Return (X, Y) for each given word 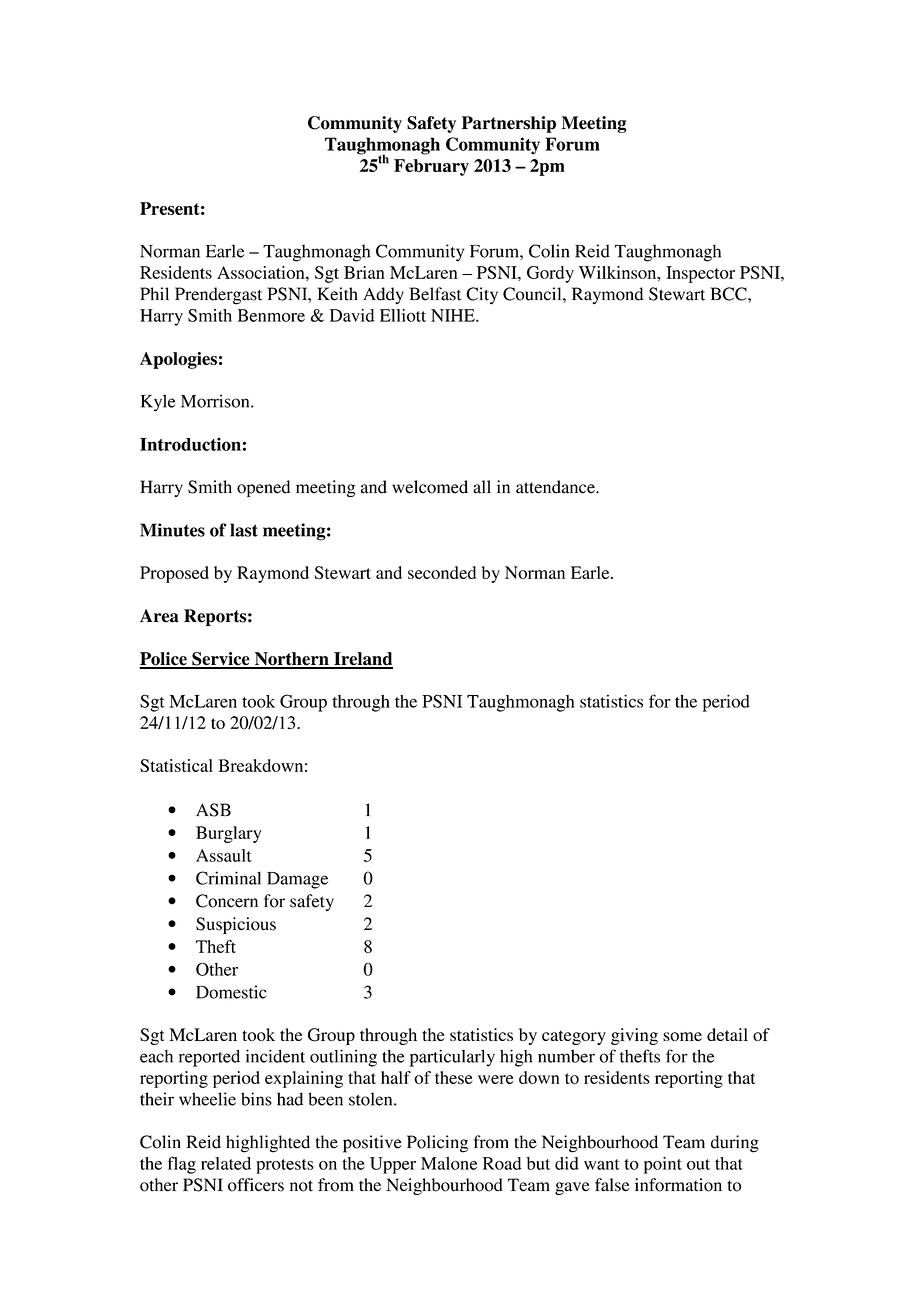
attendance (556, 487)
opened (263, 488)
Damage (297, 880)
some (682, 1036)
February (431, 167)
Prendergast (218, 296)
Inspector (700, 274)
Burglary (228, 834)
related (226, 1163)
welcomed (430, 487)
